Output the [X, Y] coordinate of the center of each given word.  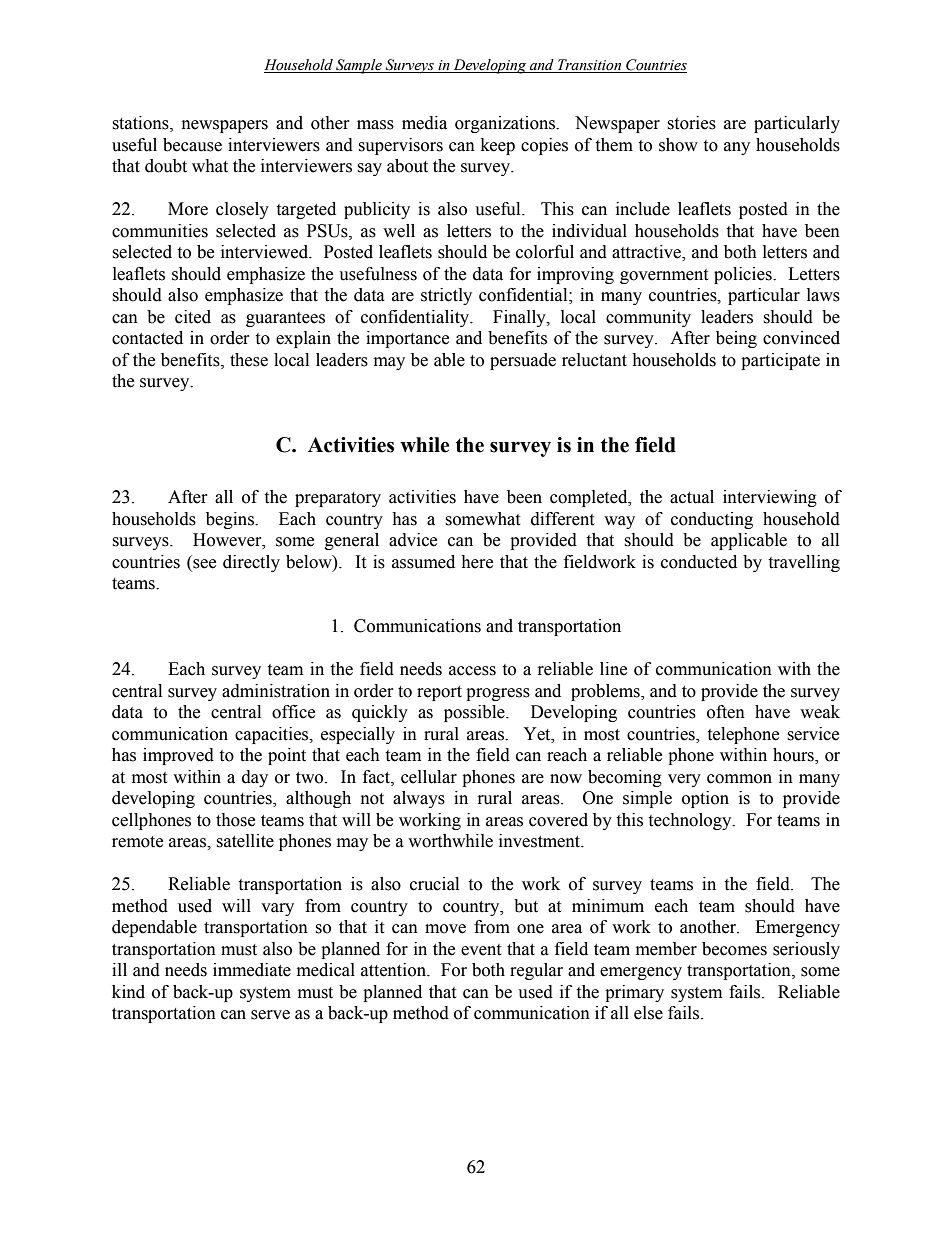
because [192, 145]
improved [178, 756]
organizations [506, 124]
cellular [429, 777]
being [736, 339]
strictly [446, 296]
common [739, 779]
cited [193, 317]
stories [691, 123]
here [477, 562]
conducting [712, 520]
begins [231, 520]
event [481, 950]
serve [270, 1015]
